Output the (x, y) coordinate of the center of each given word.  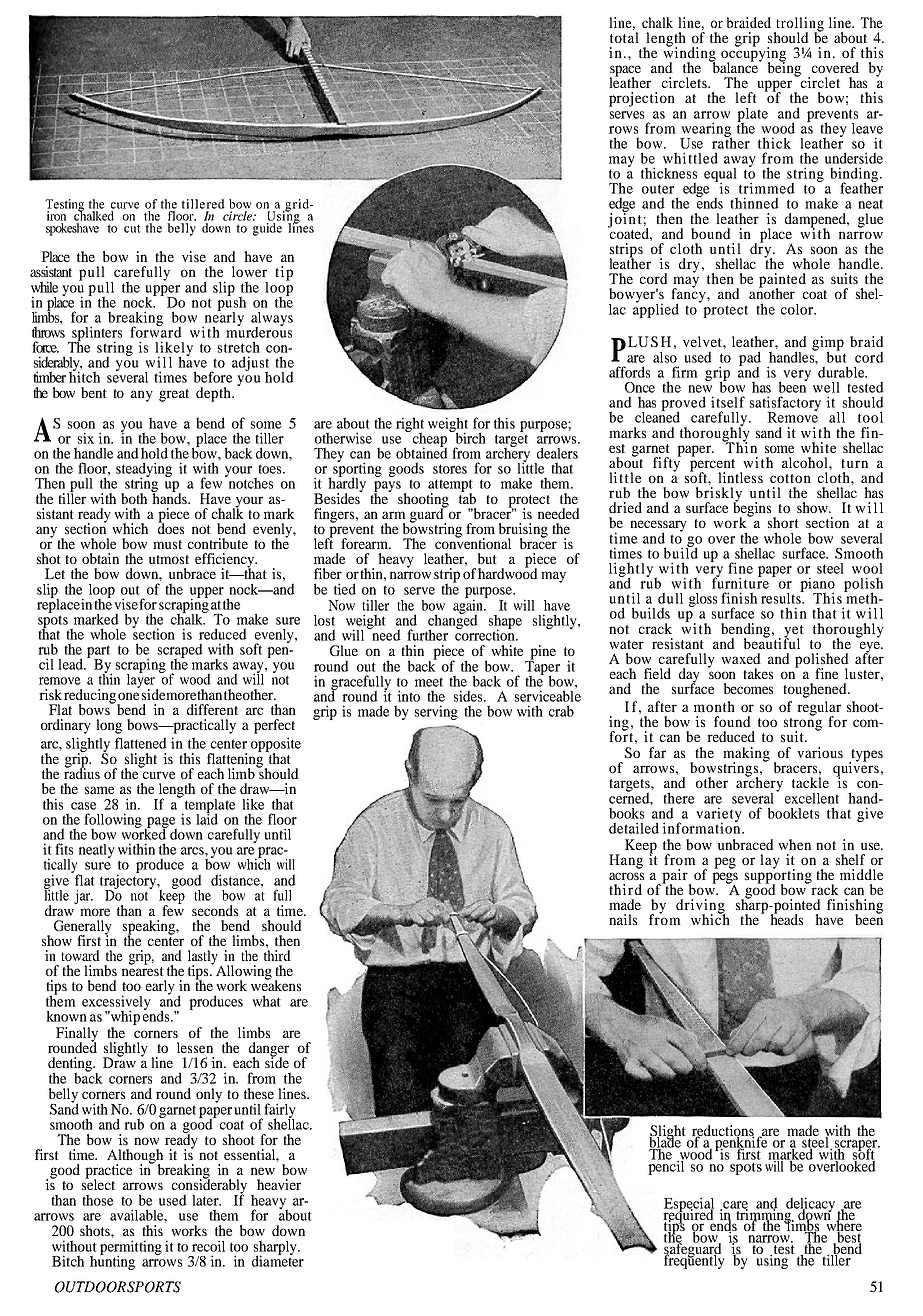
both (134, 498)
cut (132, 229)
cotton (790, 478)
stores (450, 469)
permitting (131, 1249)
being (784, 68)
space (625, 72)
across (626, 876)
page (161, 823)
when (794, 844)
